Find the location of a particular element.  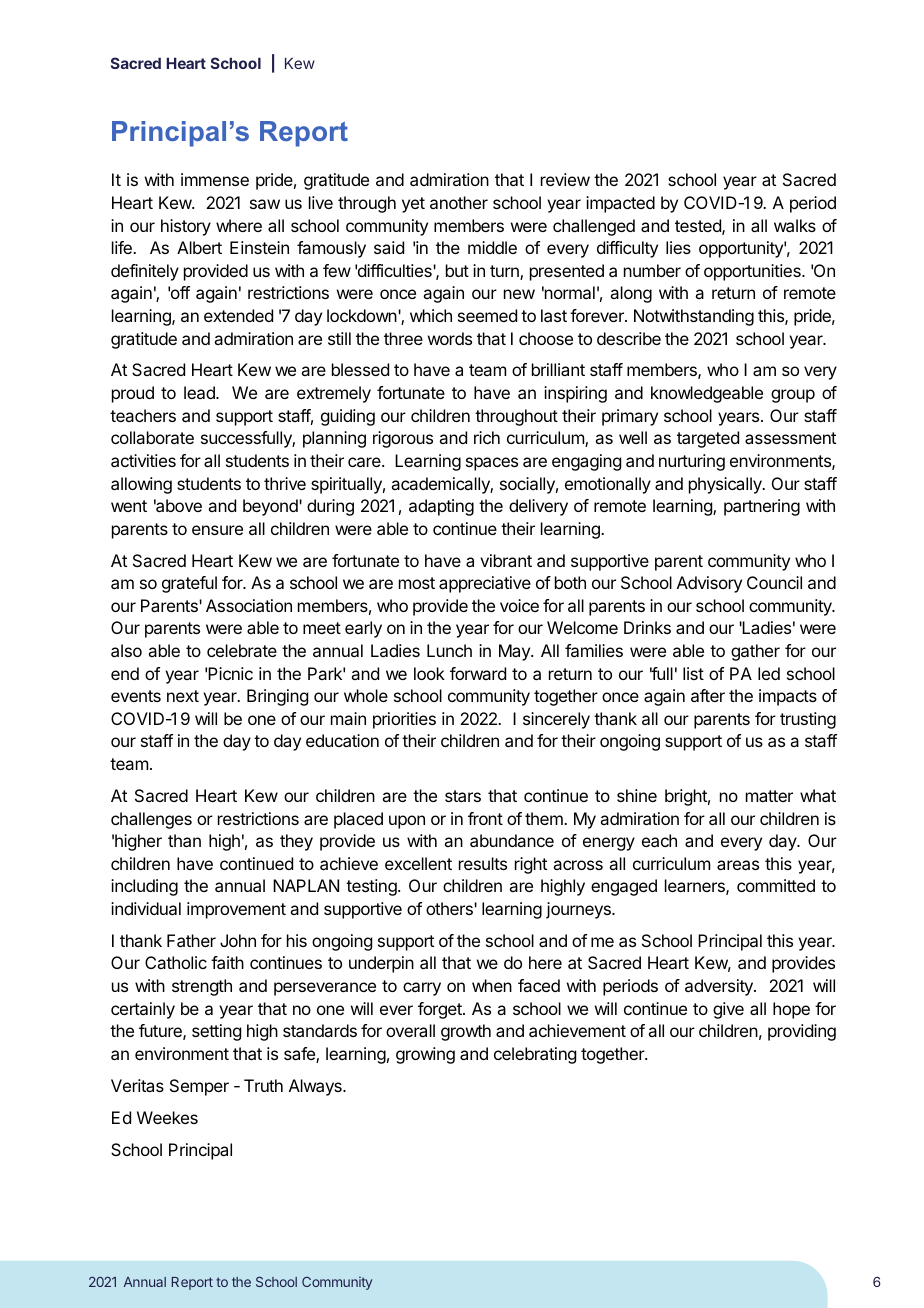

words is located at coordinates (450, 338).
